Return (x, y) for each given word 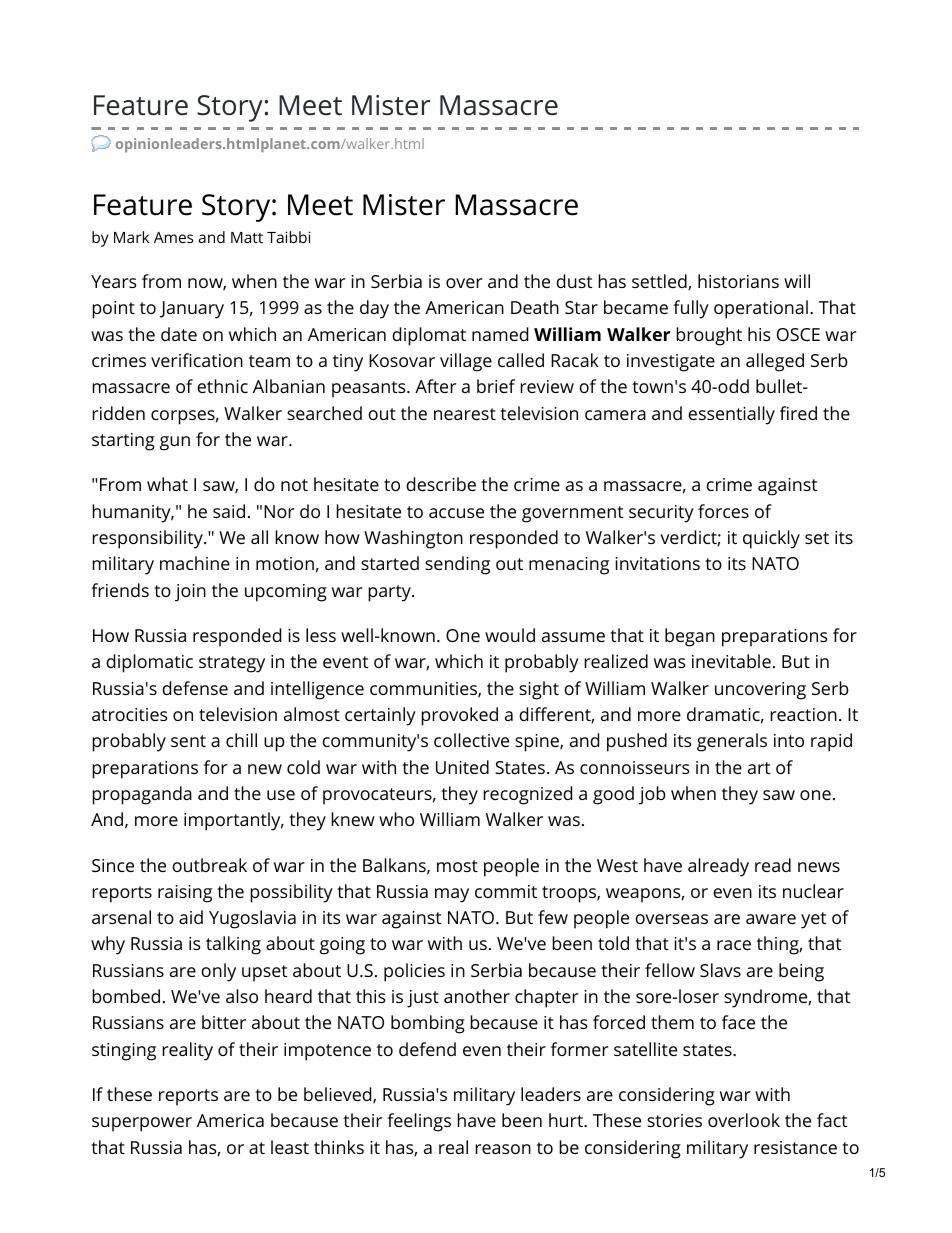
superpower (142, 1124)
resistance (795, 1147)
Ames (173, 237)
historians (738, 281)
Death (535, 307)
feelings (419, 1122)
